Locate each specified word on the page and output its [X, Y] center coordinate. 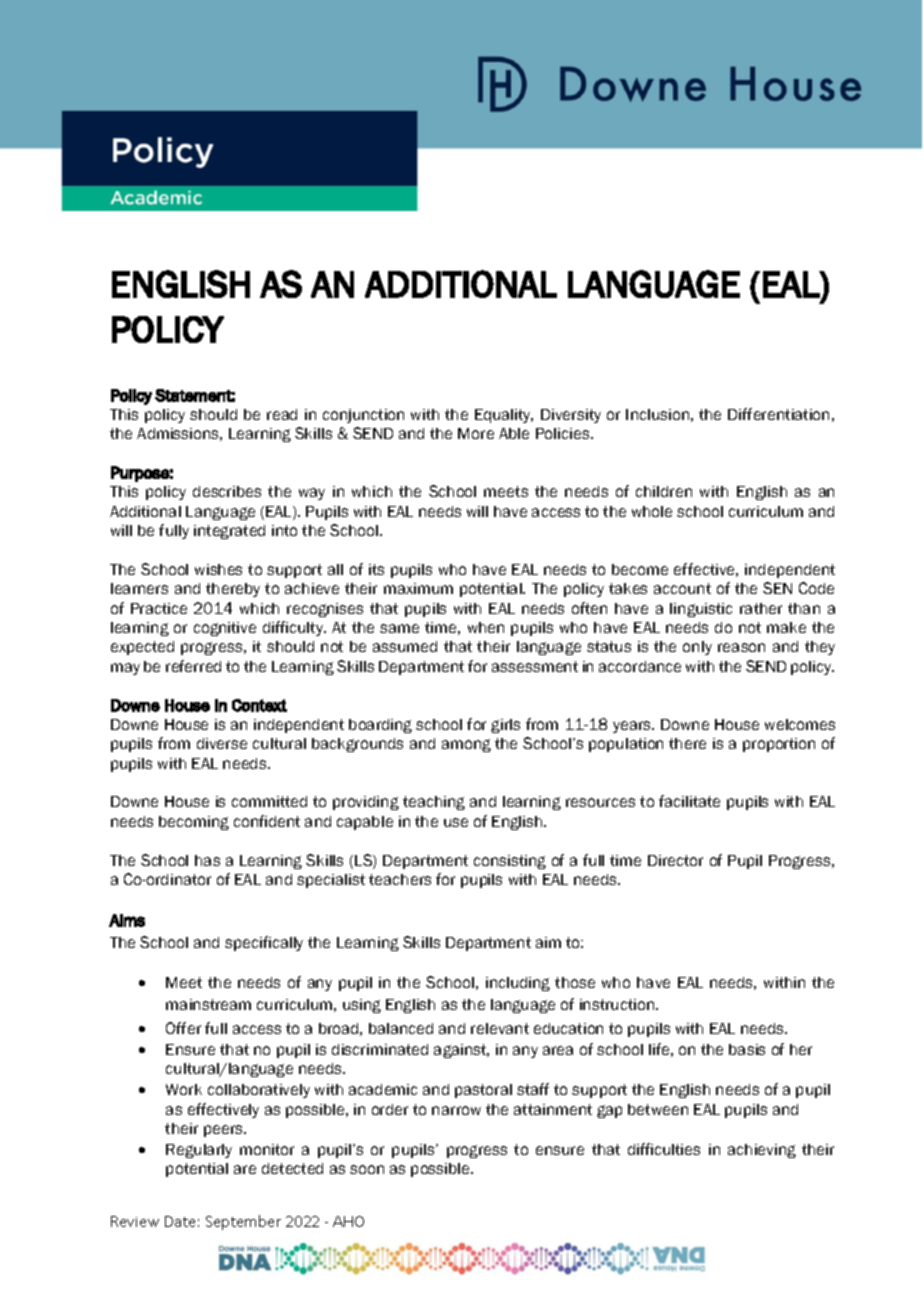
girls [505, 726]
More [476, 433]
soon [367, 1169]
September [243, 1222]
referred [193, 666]
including [518, 984]
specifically [264, 943]
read [282, 414]
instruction [618, 1004]
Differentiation [778, 414]
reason [741, 647]
